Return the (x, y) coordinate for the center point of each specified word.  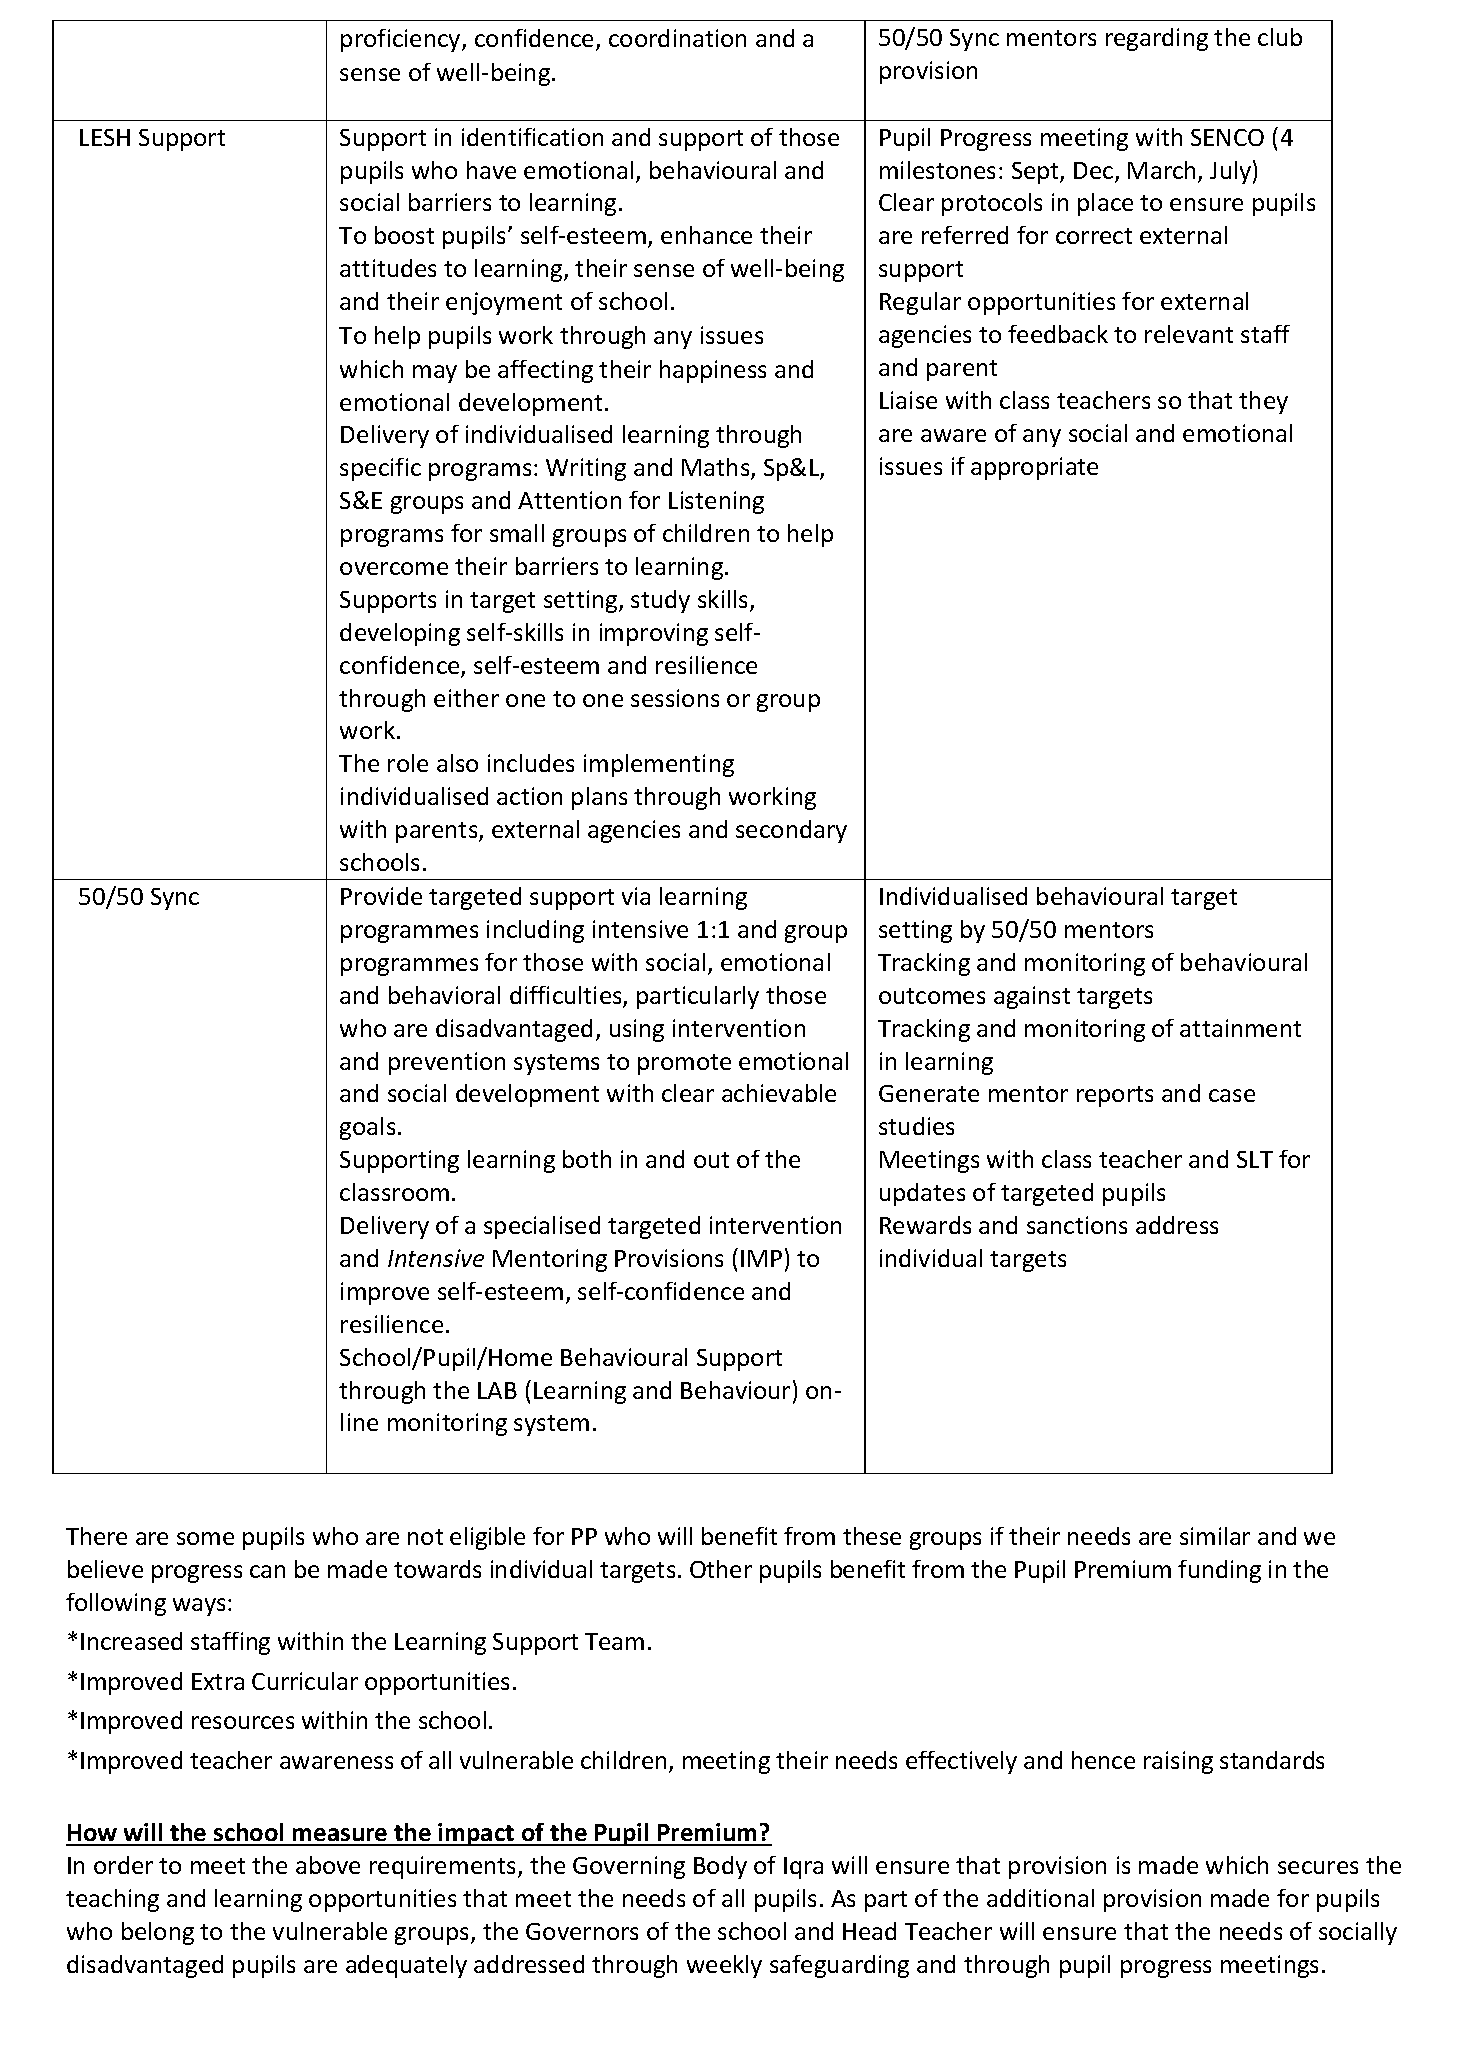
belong (158, 1933)
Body (720, 1867)
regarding (1157, 39)
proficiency (402, 40)
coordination (677, 38)
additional (1040, 1898)
